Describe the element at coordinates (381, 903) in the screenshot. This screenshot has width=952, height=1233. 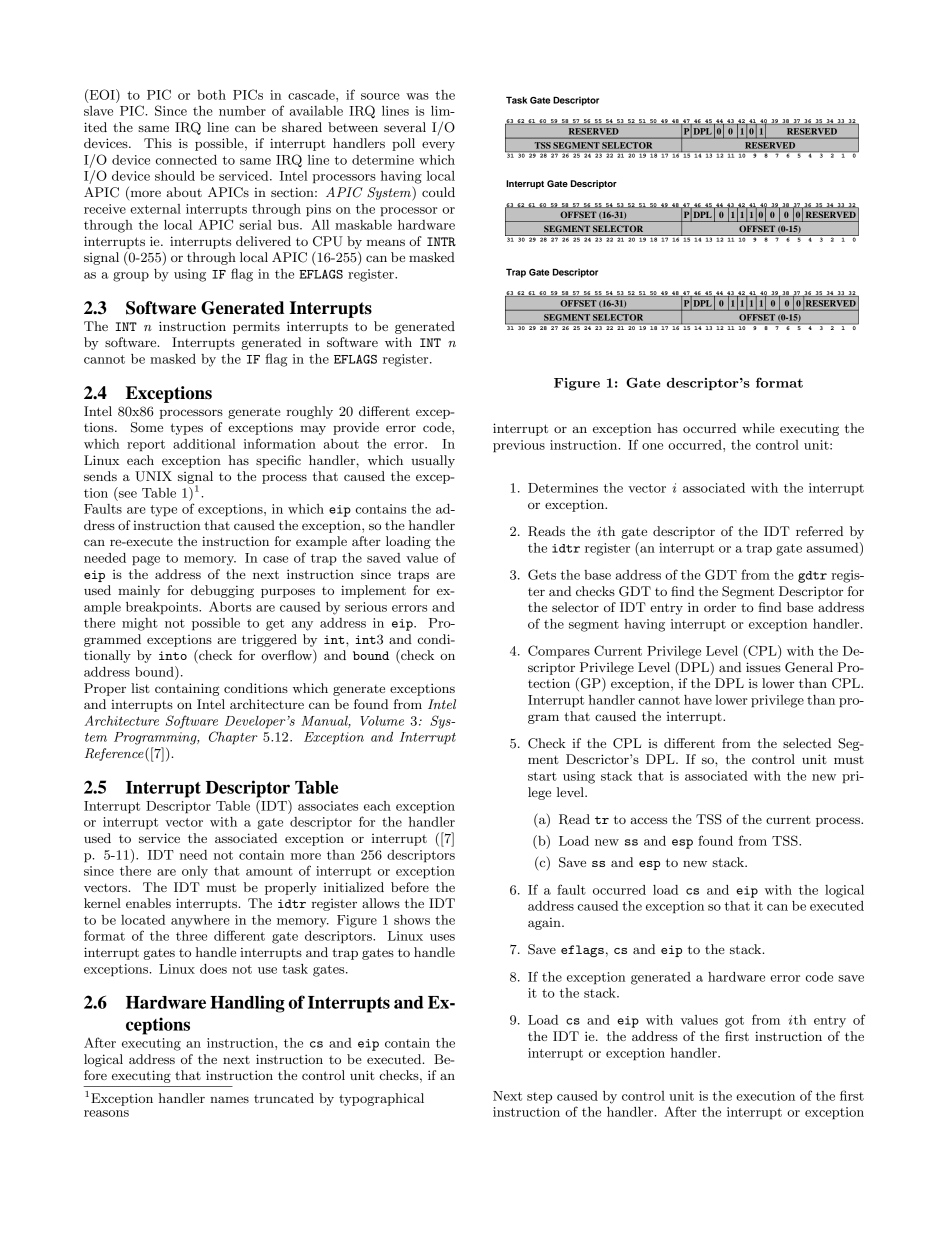
I see `allows` at that location.
